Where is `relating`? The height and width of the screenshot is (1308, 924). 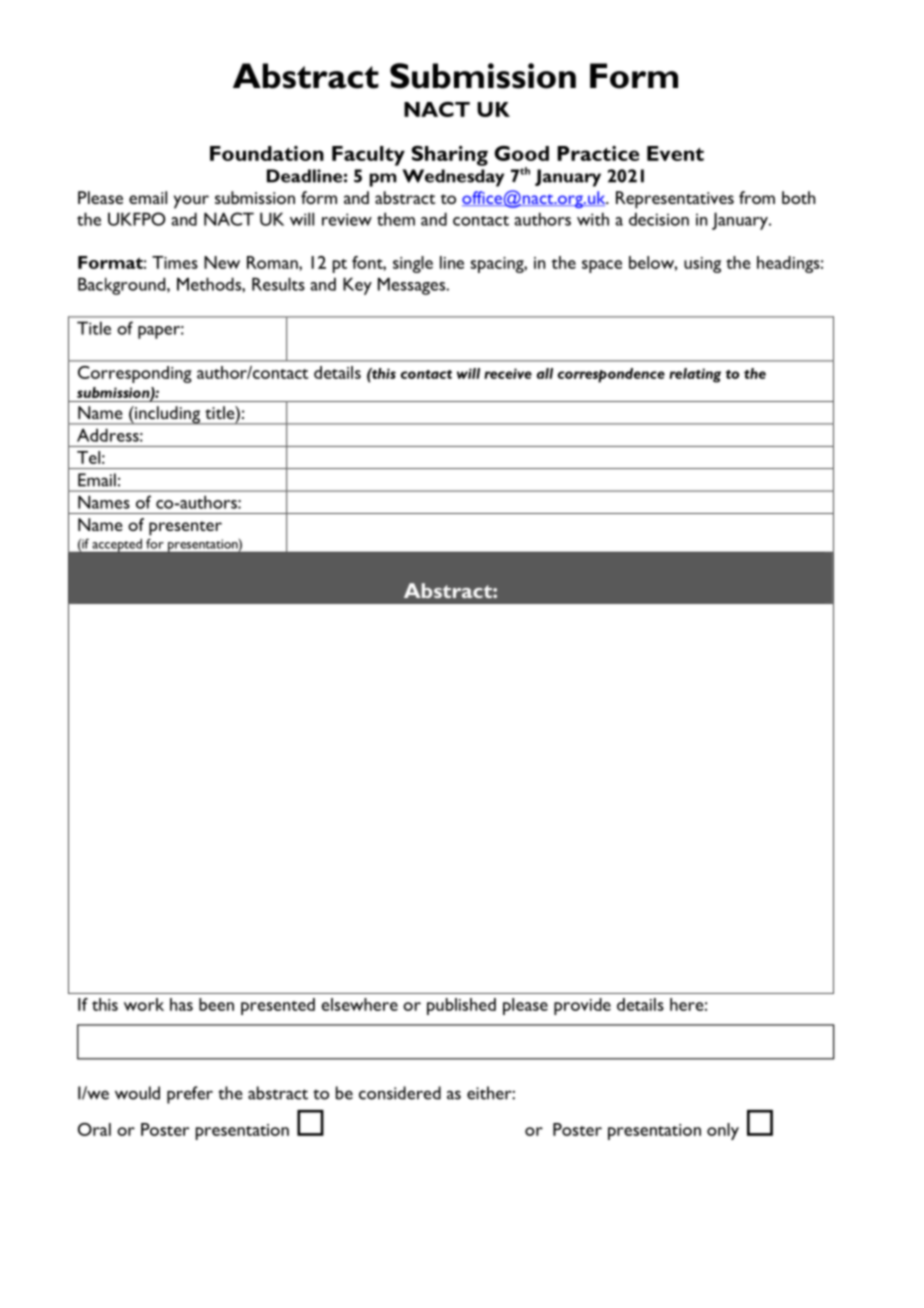
relating is located at coordinates (695, 375).
